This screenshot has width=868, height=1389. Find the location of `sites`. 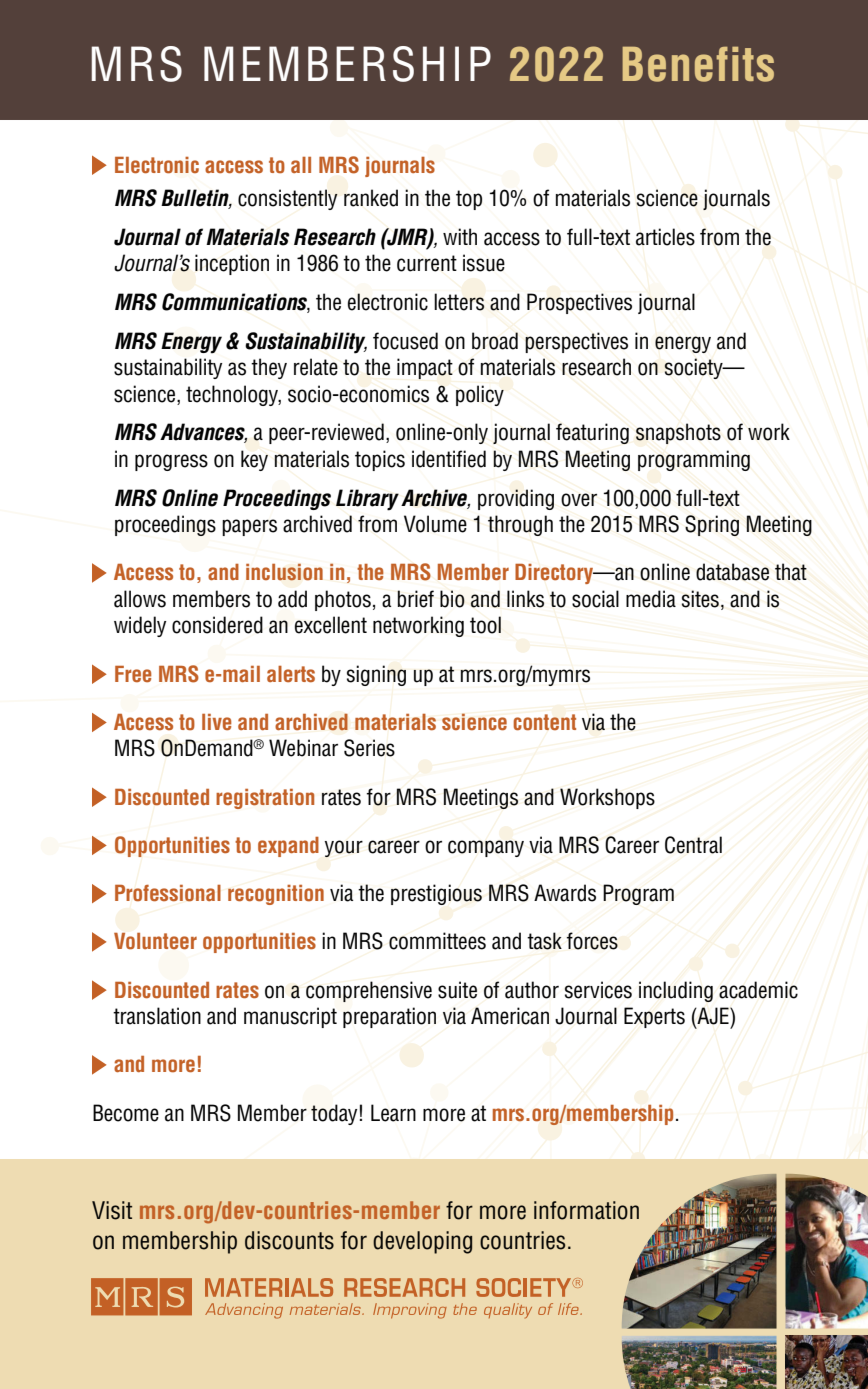

sites is located at coordinates (700, 599).
